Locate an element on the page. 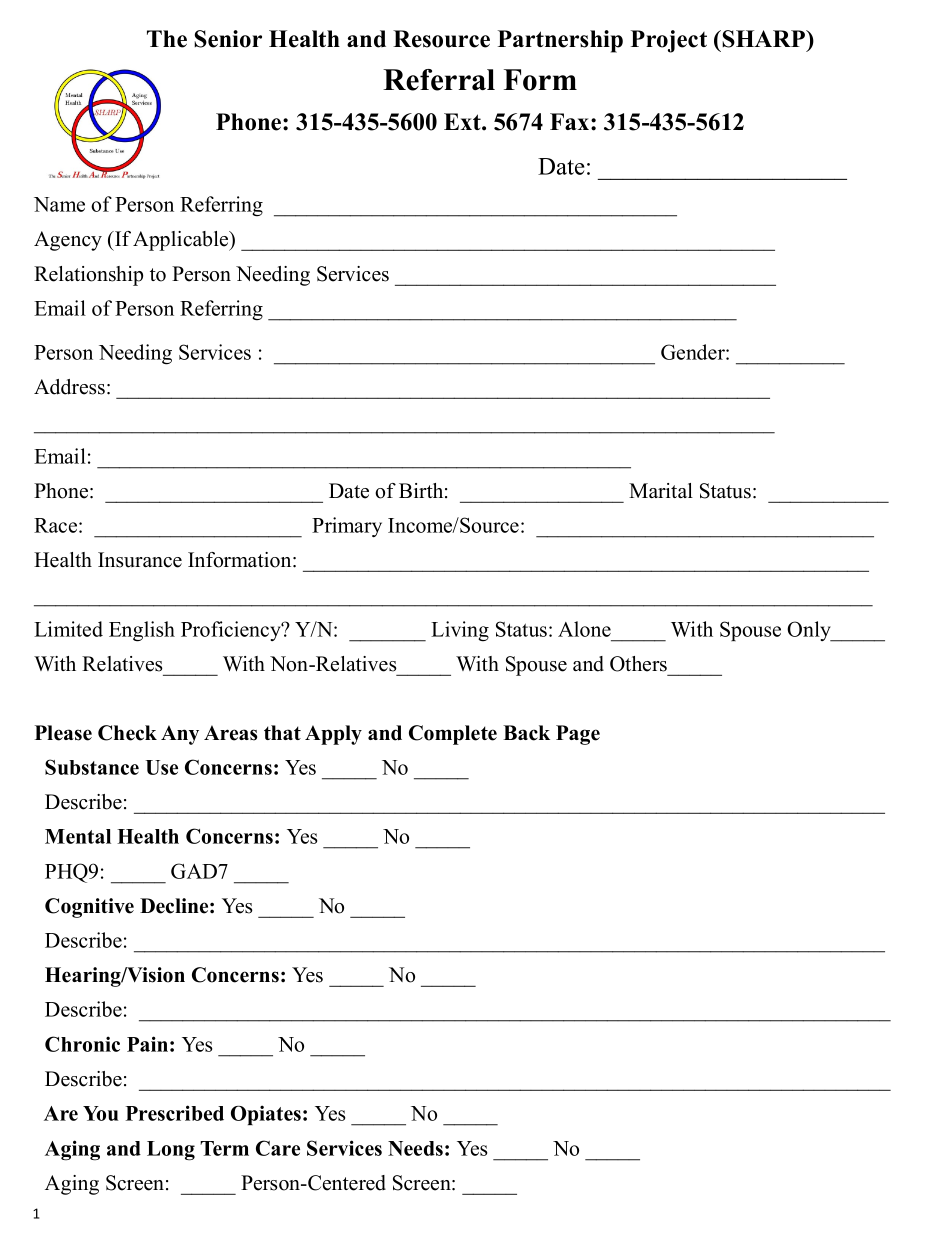 The width and height of the image is (952, 1233). Back is located at coordinates (526, 733).
